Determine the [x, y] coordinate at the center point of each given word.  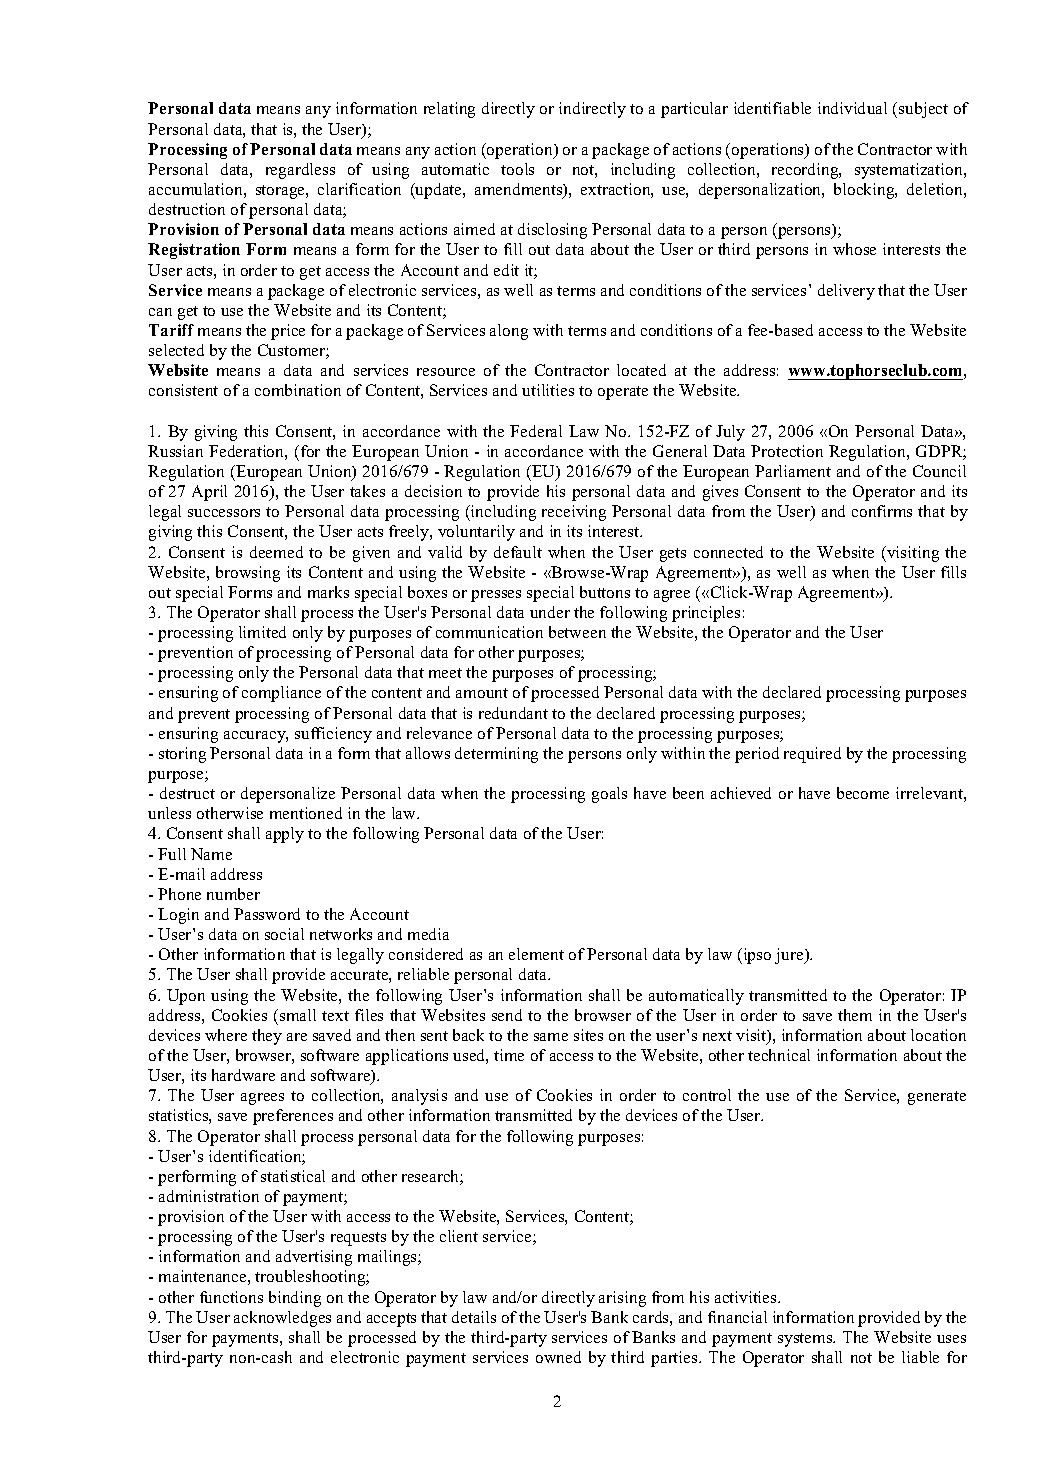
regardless [300, 171]
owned [558, 1357]
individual [852, 108]
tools [517, 169]
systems [806, 1340]
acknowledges [282, 1319]
